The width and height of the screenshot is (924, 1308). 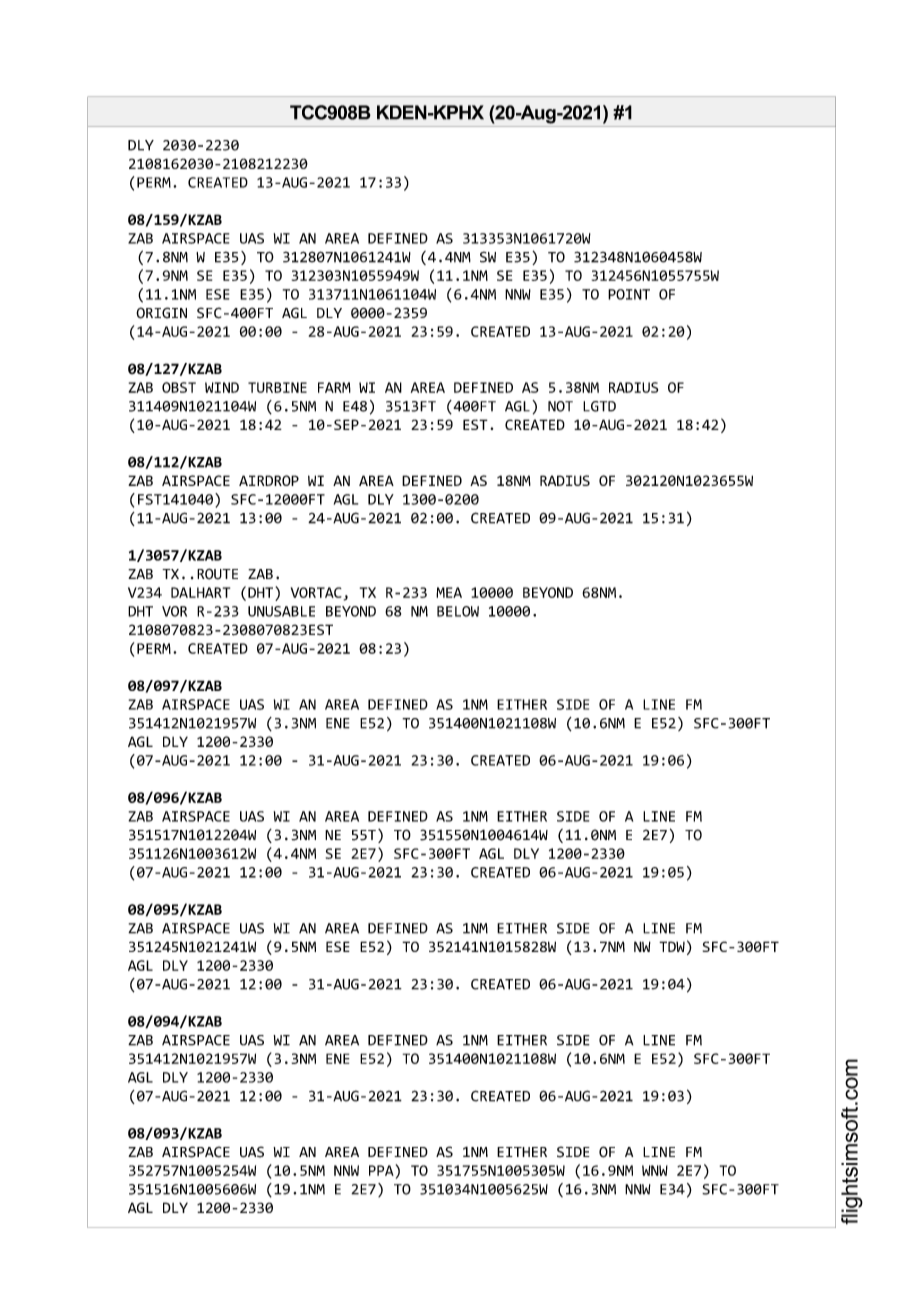 I want to click on ORIGIN, so click(x=161, y=313).
